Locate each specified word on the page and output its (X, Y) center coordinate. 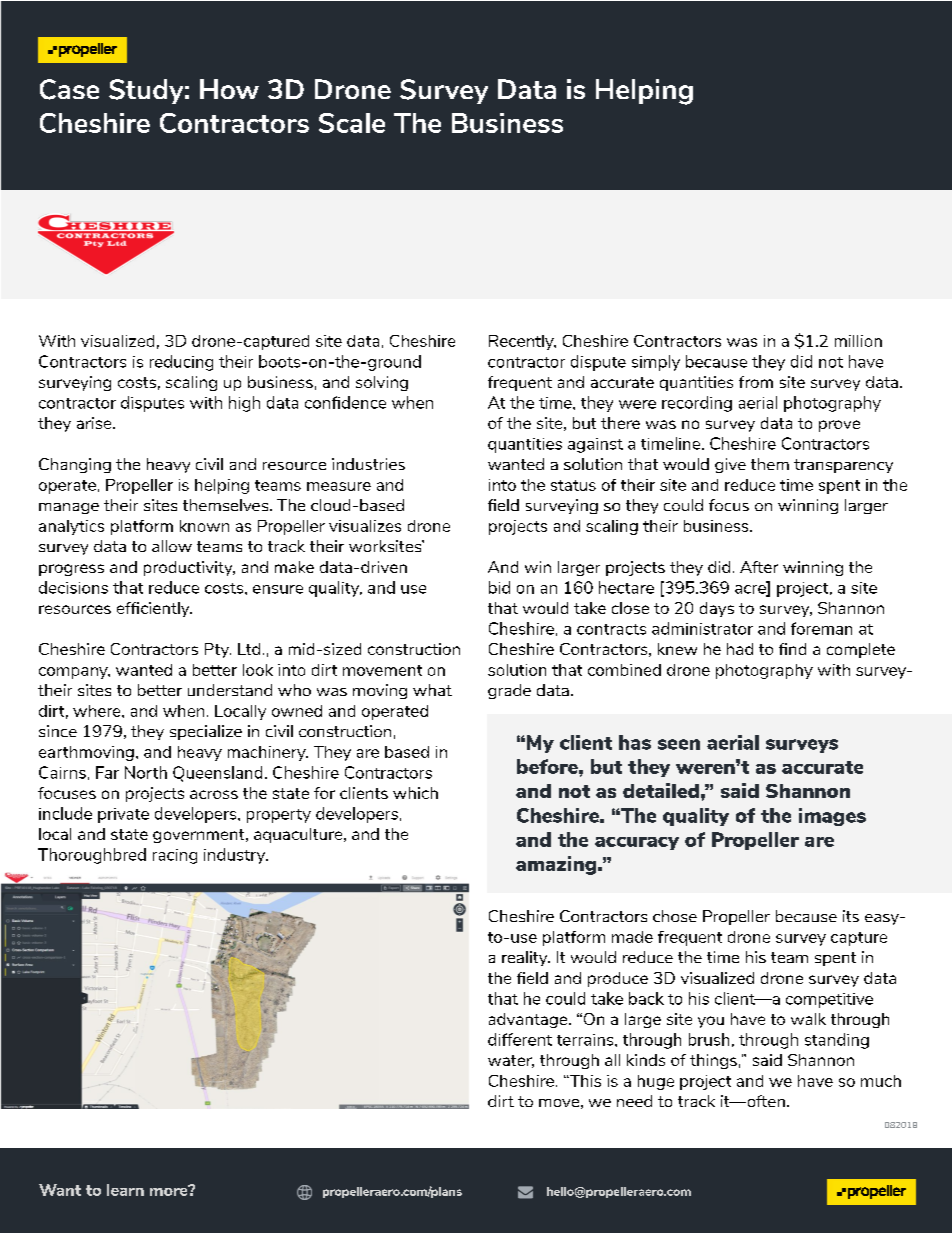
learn (125, 1190)
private (123, 815)
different (520, 1039)
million (858, 341)
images (832, 817)
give (730, 465)
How (229, 89)
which (415, 793)
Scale (352, 123)
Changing (75, 465)
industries (368, 464)
